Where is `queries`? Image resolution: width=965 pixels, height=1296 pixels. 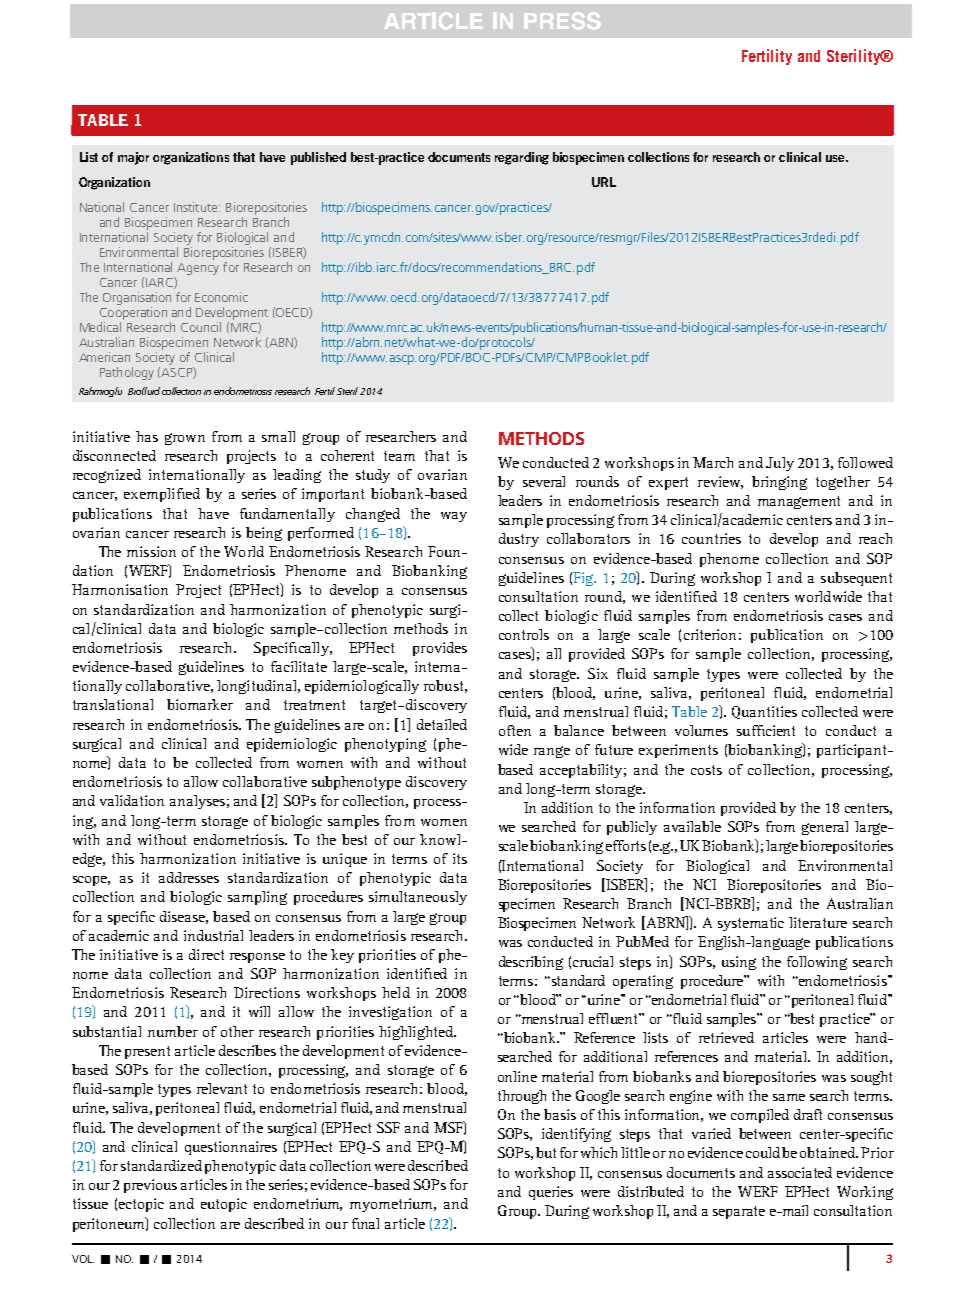
queries is located at coordinates (551, 1193).
